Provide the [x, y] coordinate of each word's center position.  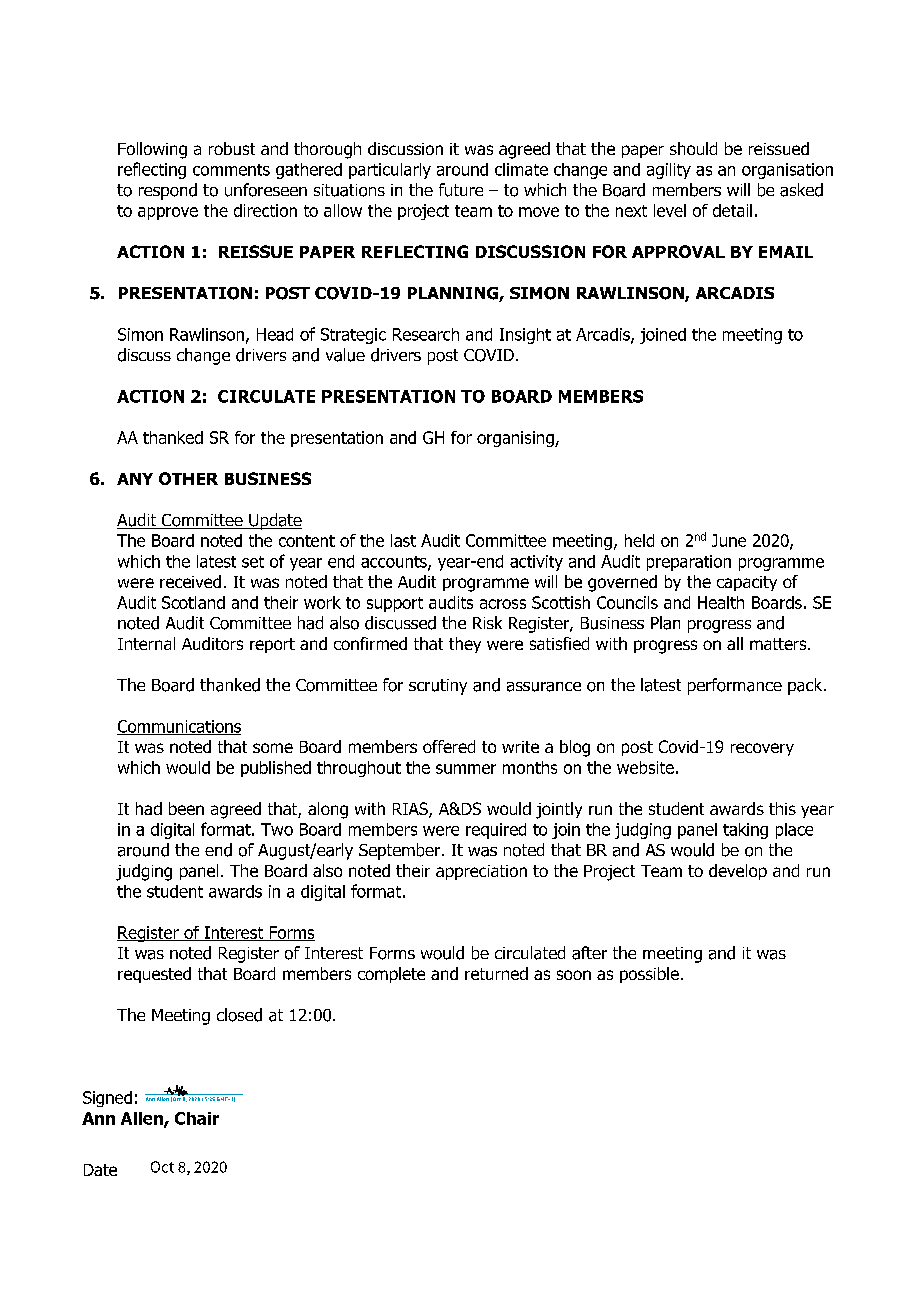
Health [721, 602]
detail [732, 210]
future [461, 190]
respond [168, 191]
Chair [197, 1118]
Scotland [193, 602]
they [465, 645]
